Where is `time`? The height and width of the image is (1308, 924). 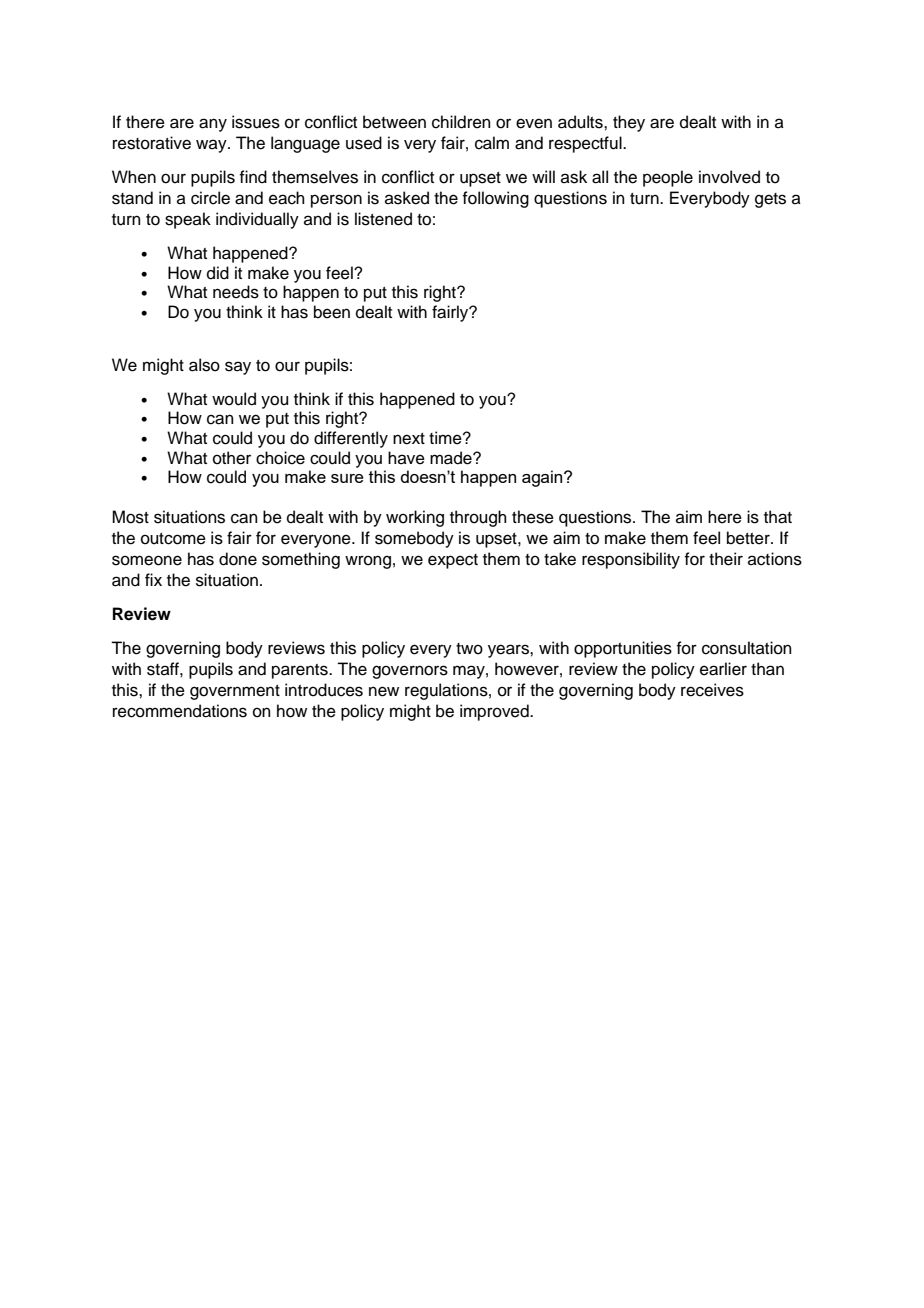
time is located at coordinates (446, 438).
